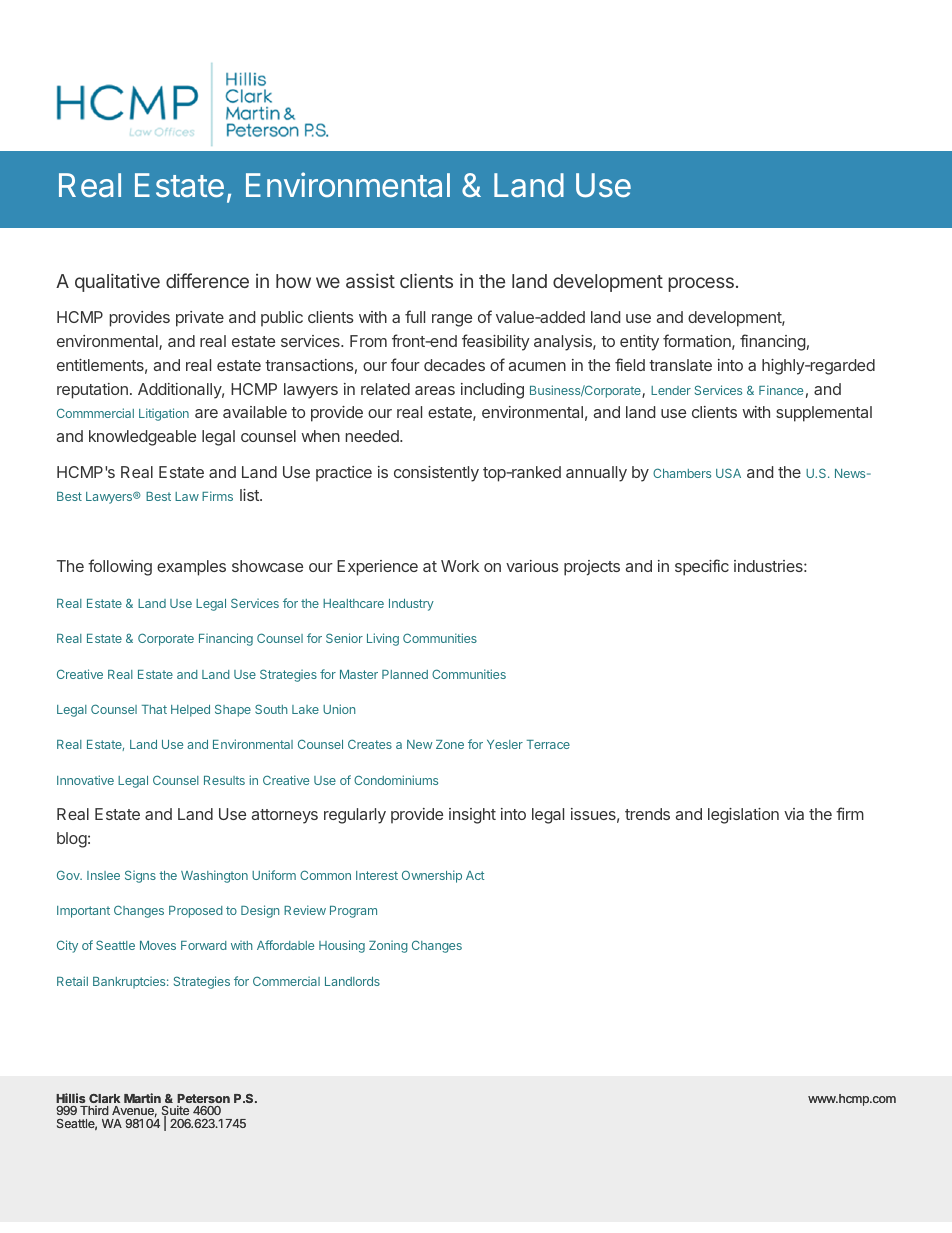 Image resolution: width=952 pixels, height=1233 pixels. I want to click on insight, so click(472, 816).
